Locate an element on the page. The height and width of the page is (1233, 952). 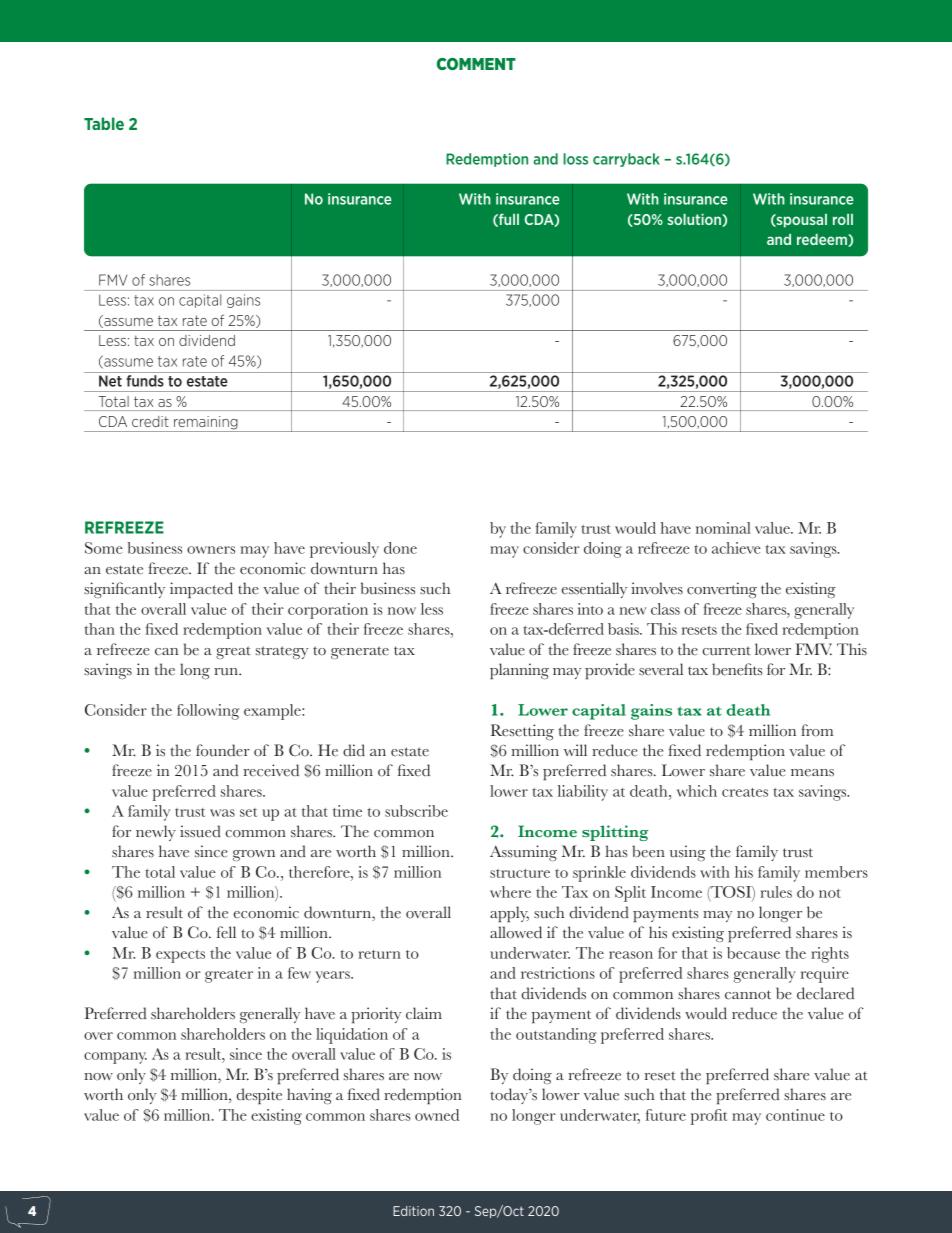
despite is located at coordinates (259, 1096).
